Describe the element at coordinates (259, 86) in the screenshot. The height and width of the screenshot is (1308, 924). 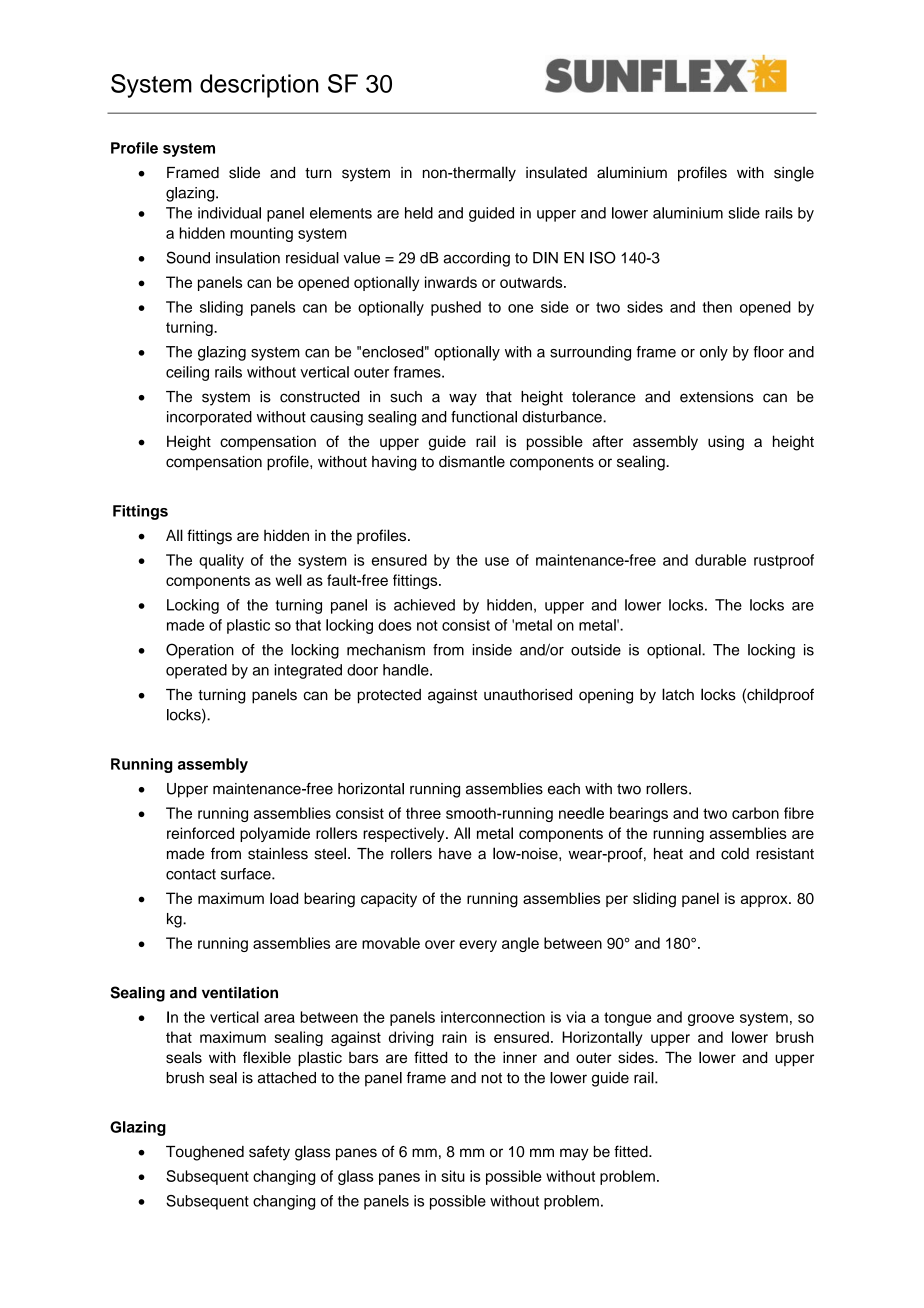
I see `description` at that location.
